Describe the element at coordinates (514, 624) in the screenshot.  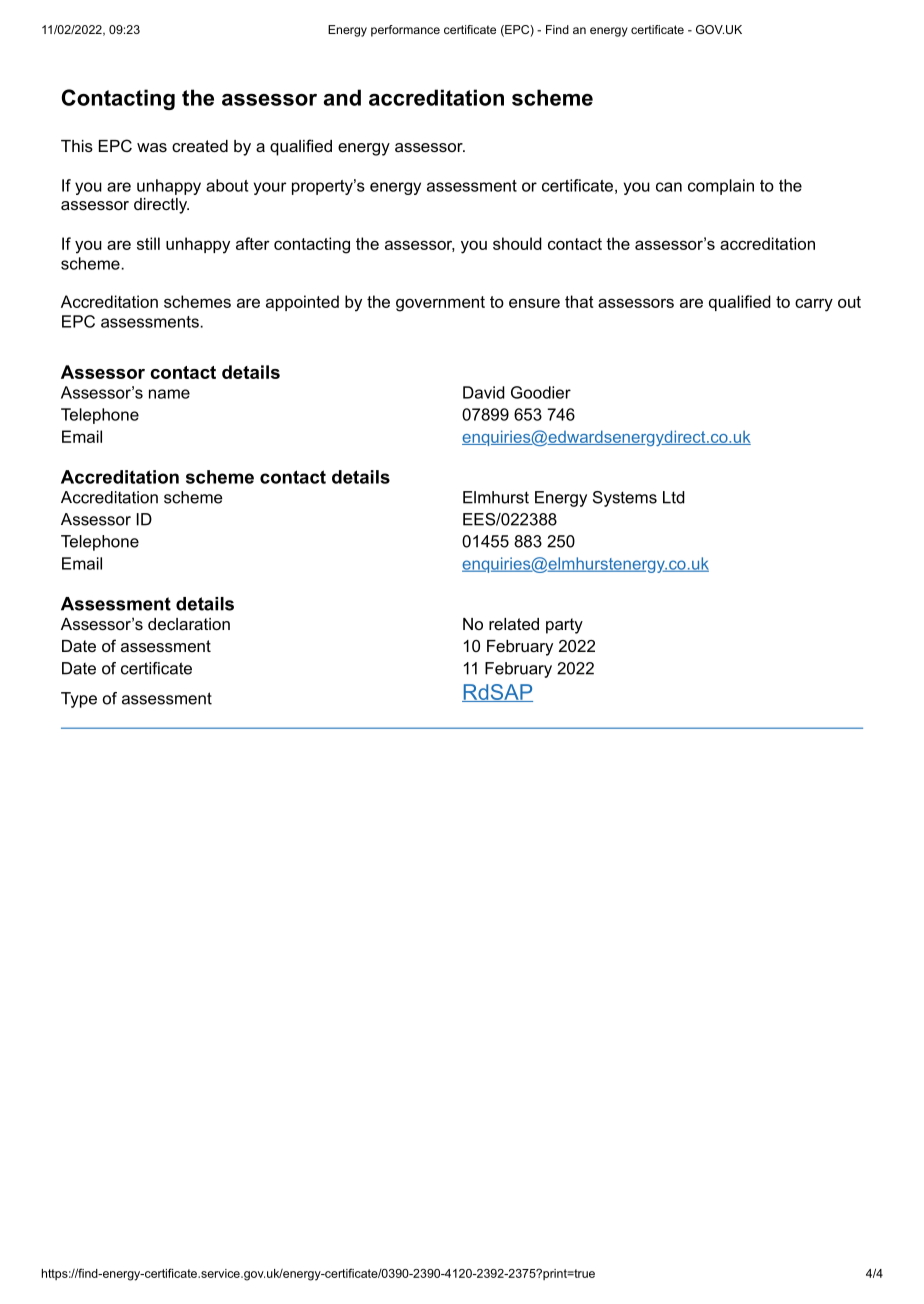
I see `related` at that location.
